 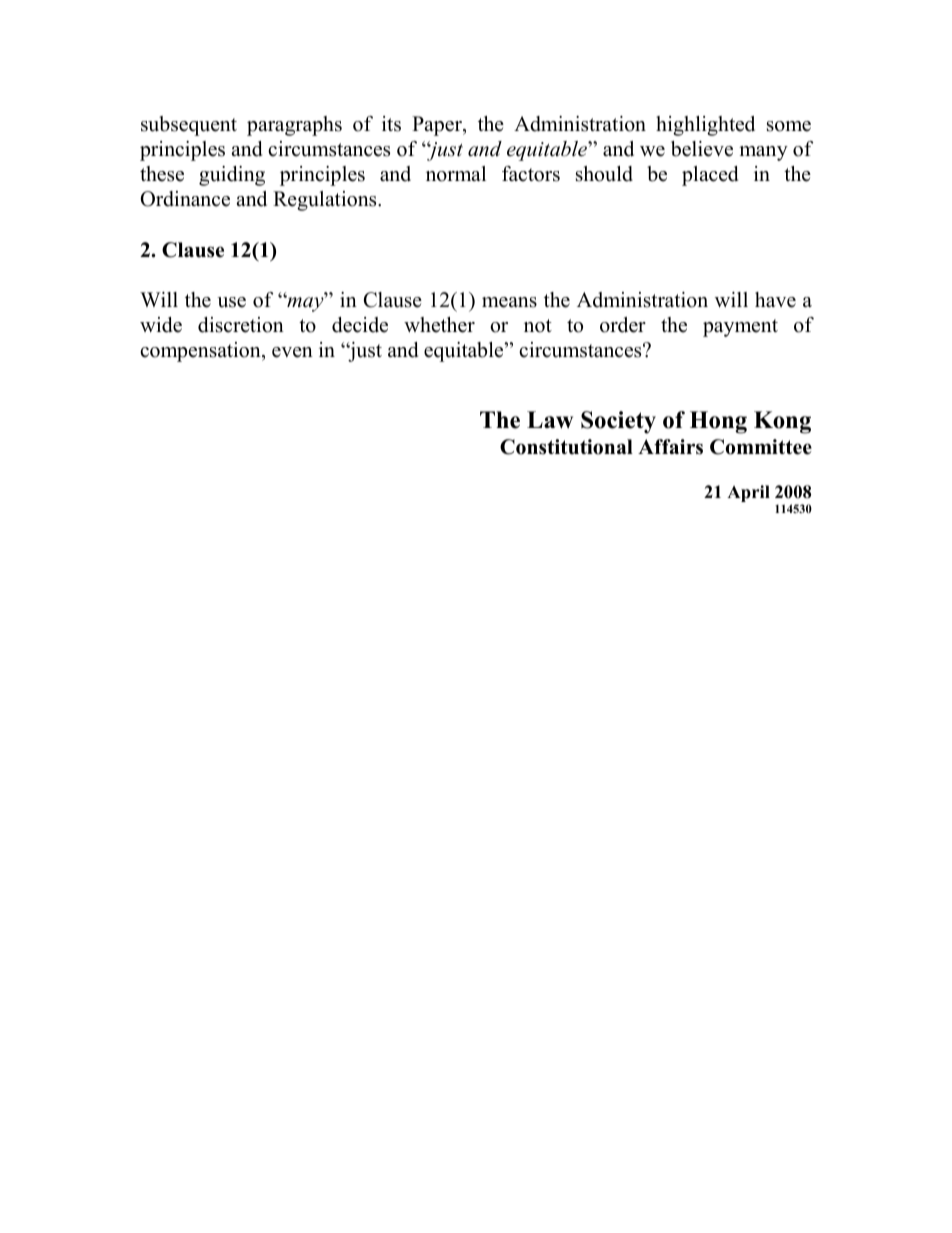 I want to click on whether, so click(x=439, y=325).
